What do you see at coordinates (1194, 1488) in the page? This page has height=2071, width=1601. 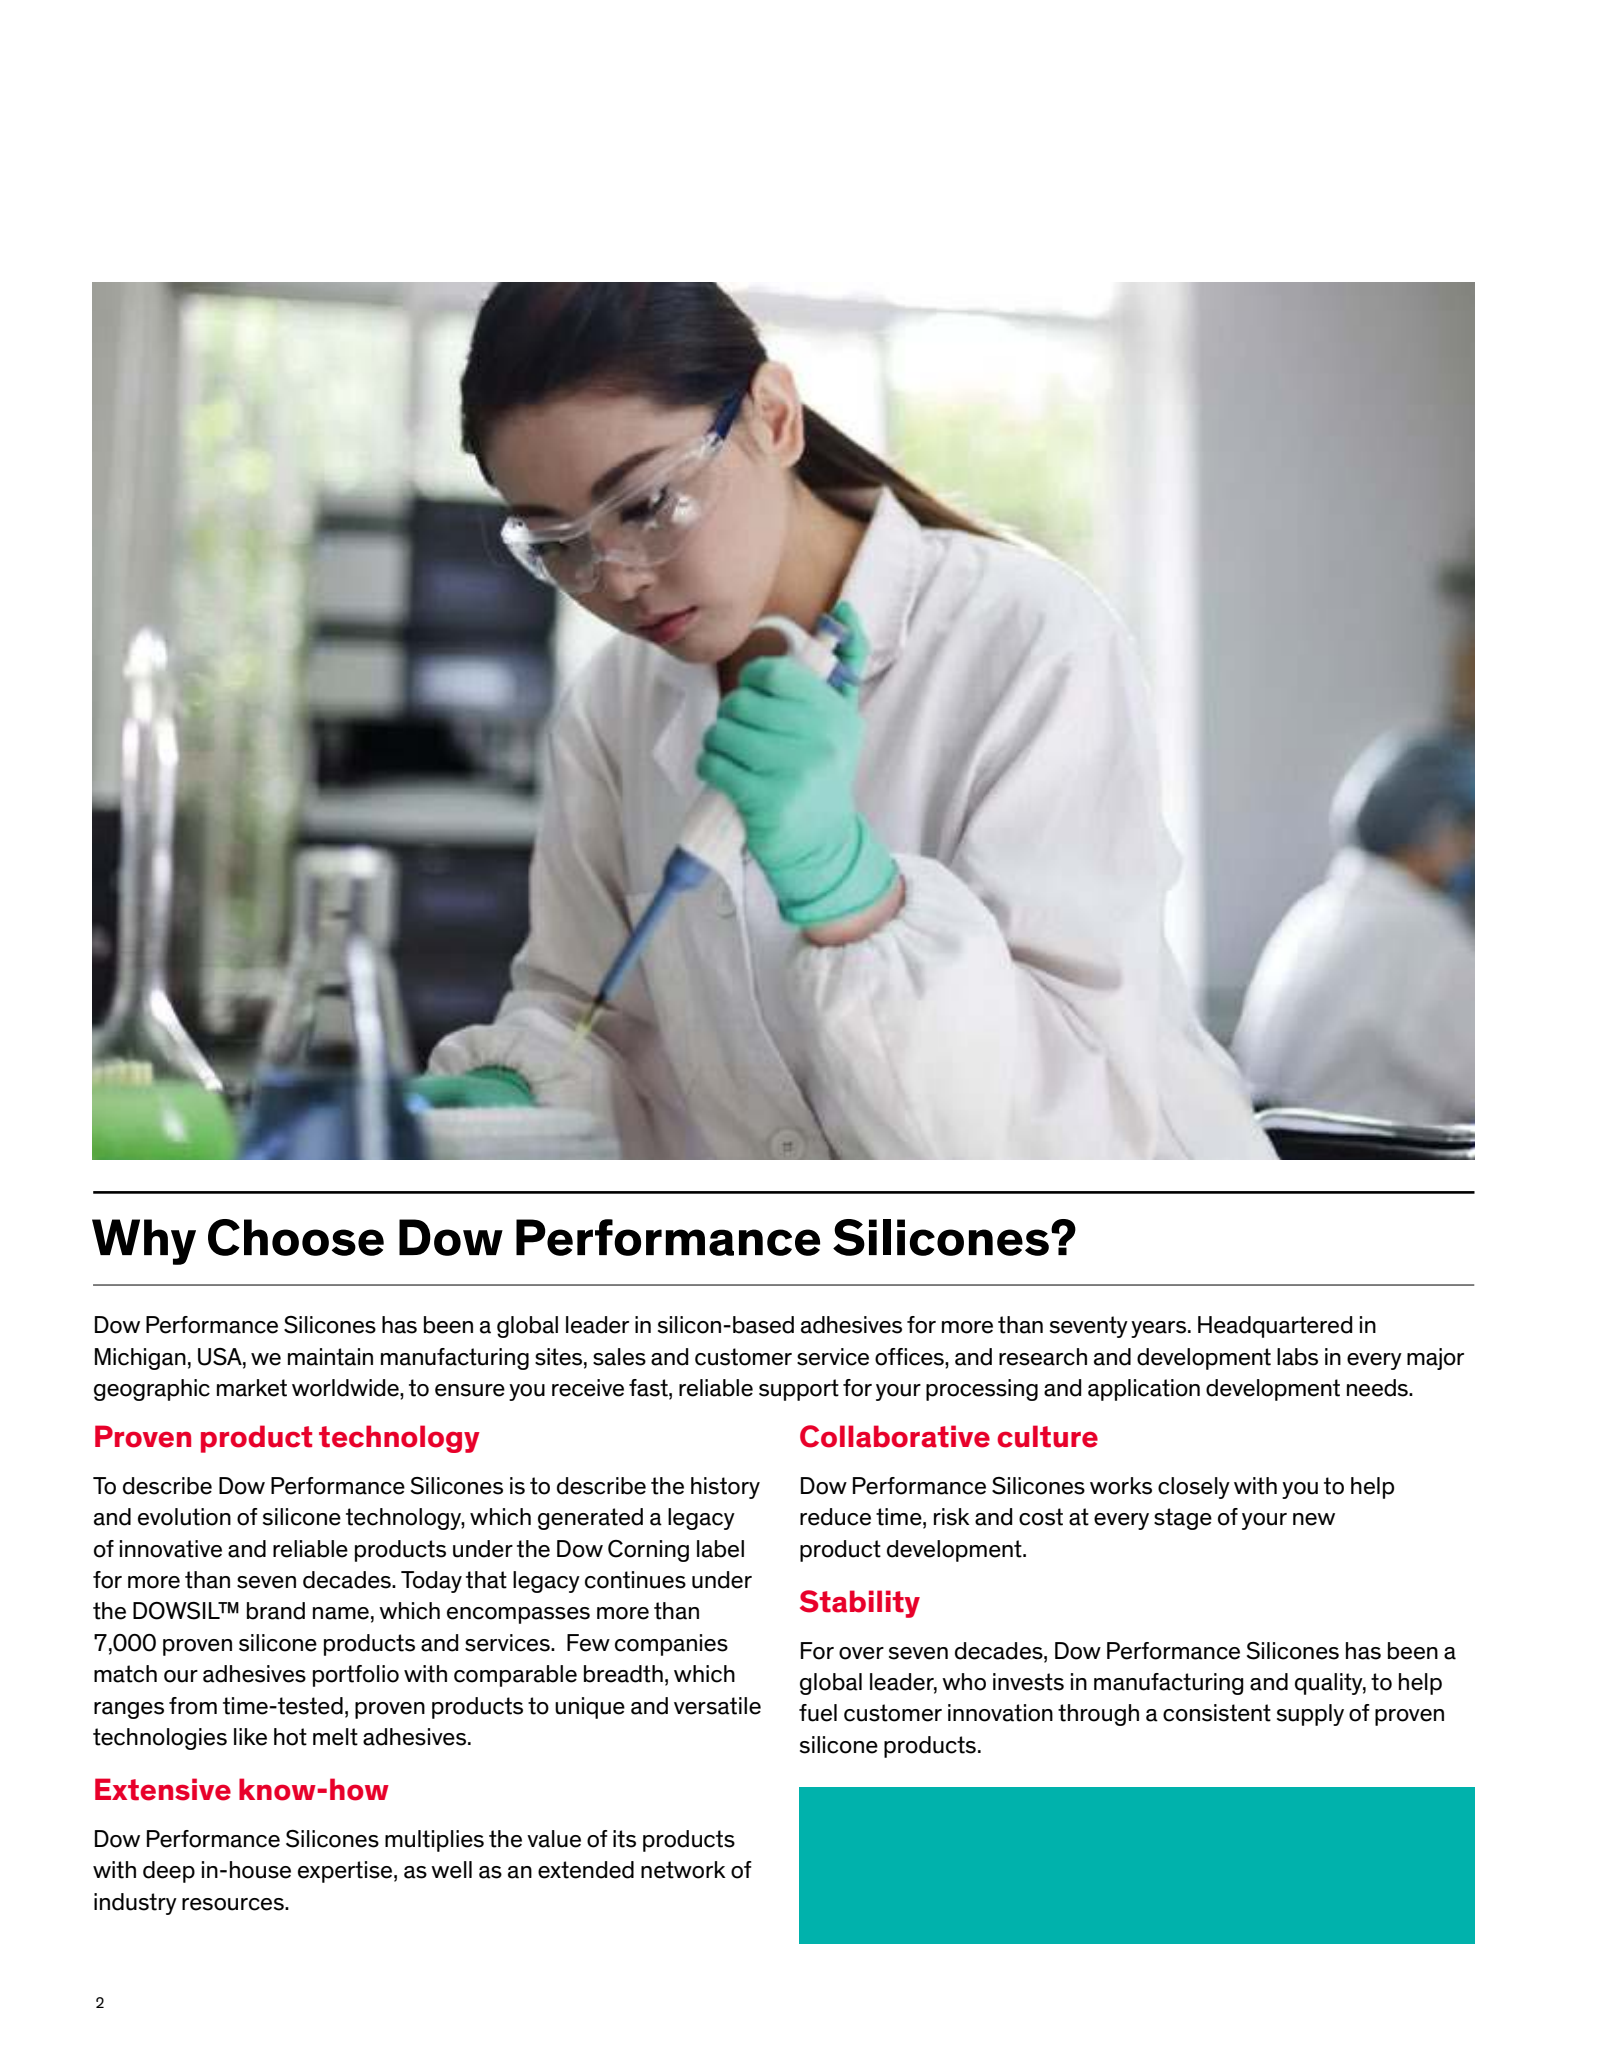 I see `closely` at bounding box center [1194, 1488].
